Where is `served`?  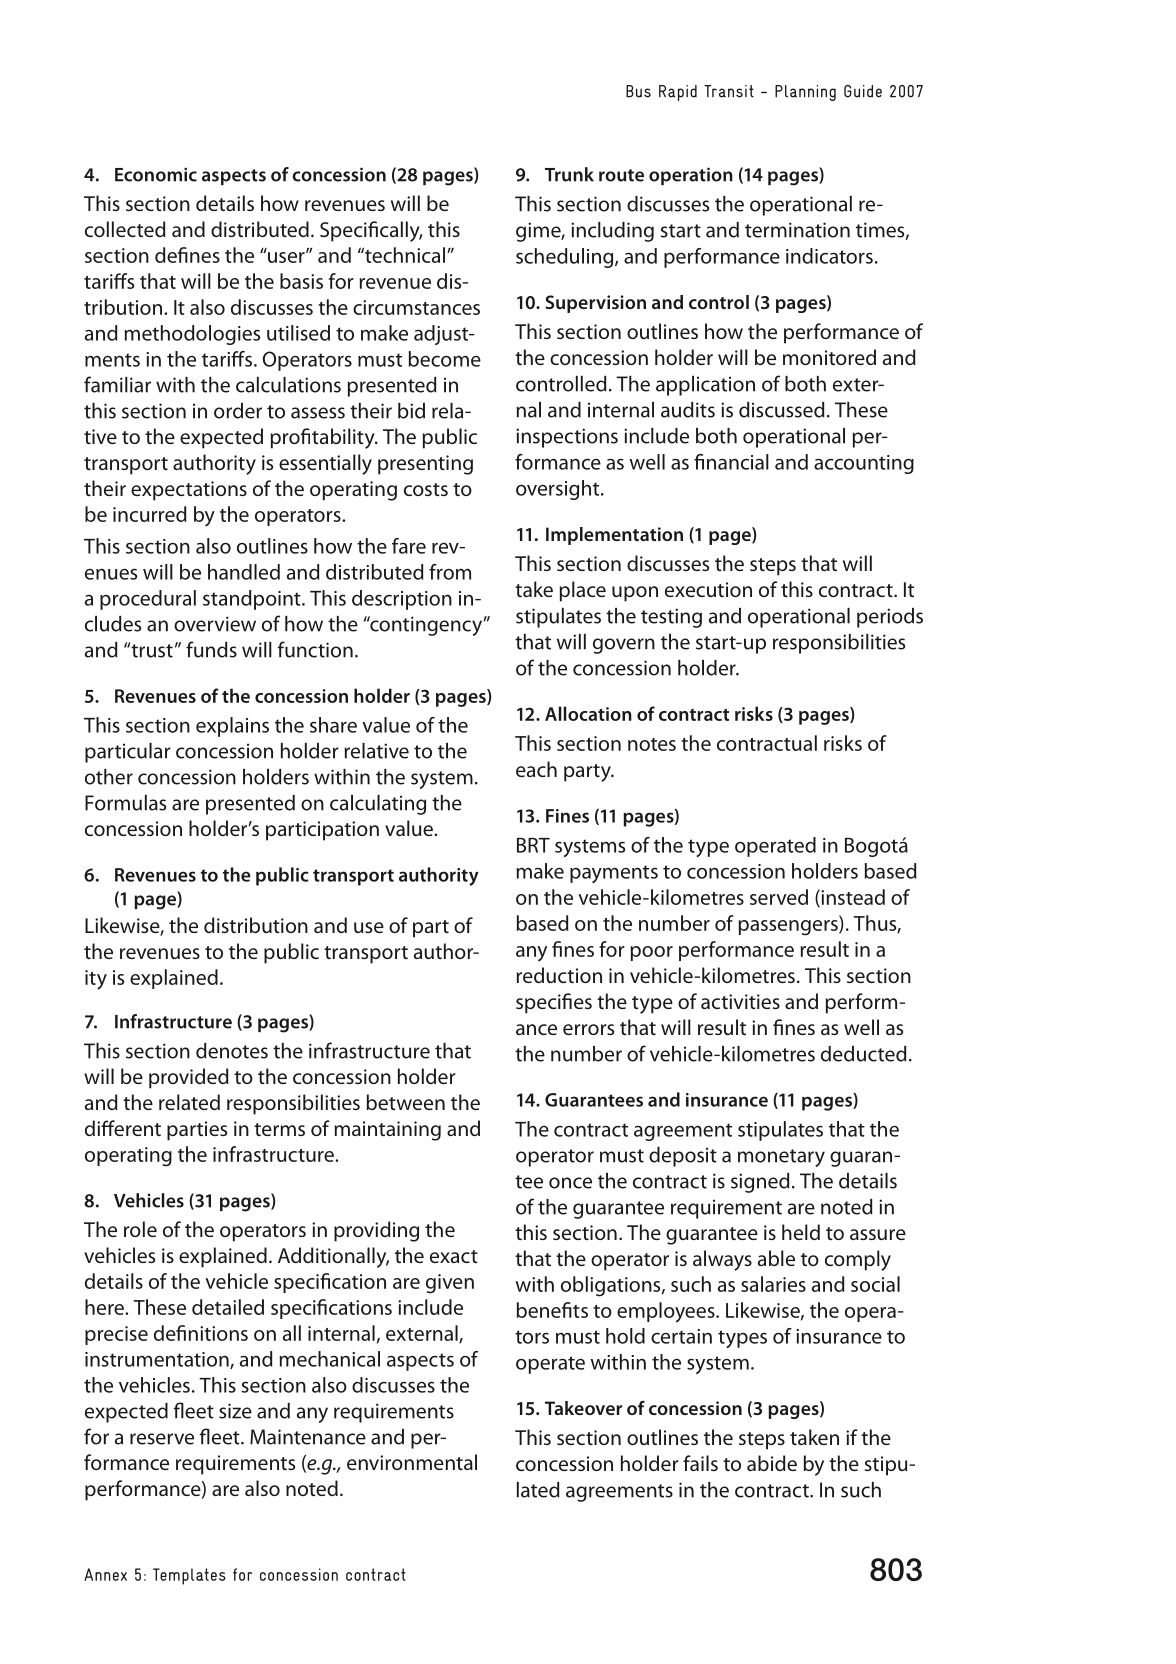
served is located at coordinates (779, 897).
